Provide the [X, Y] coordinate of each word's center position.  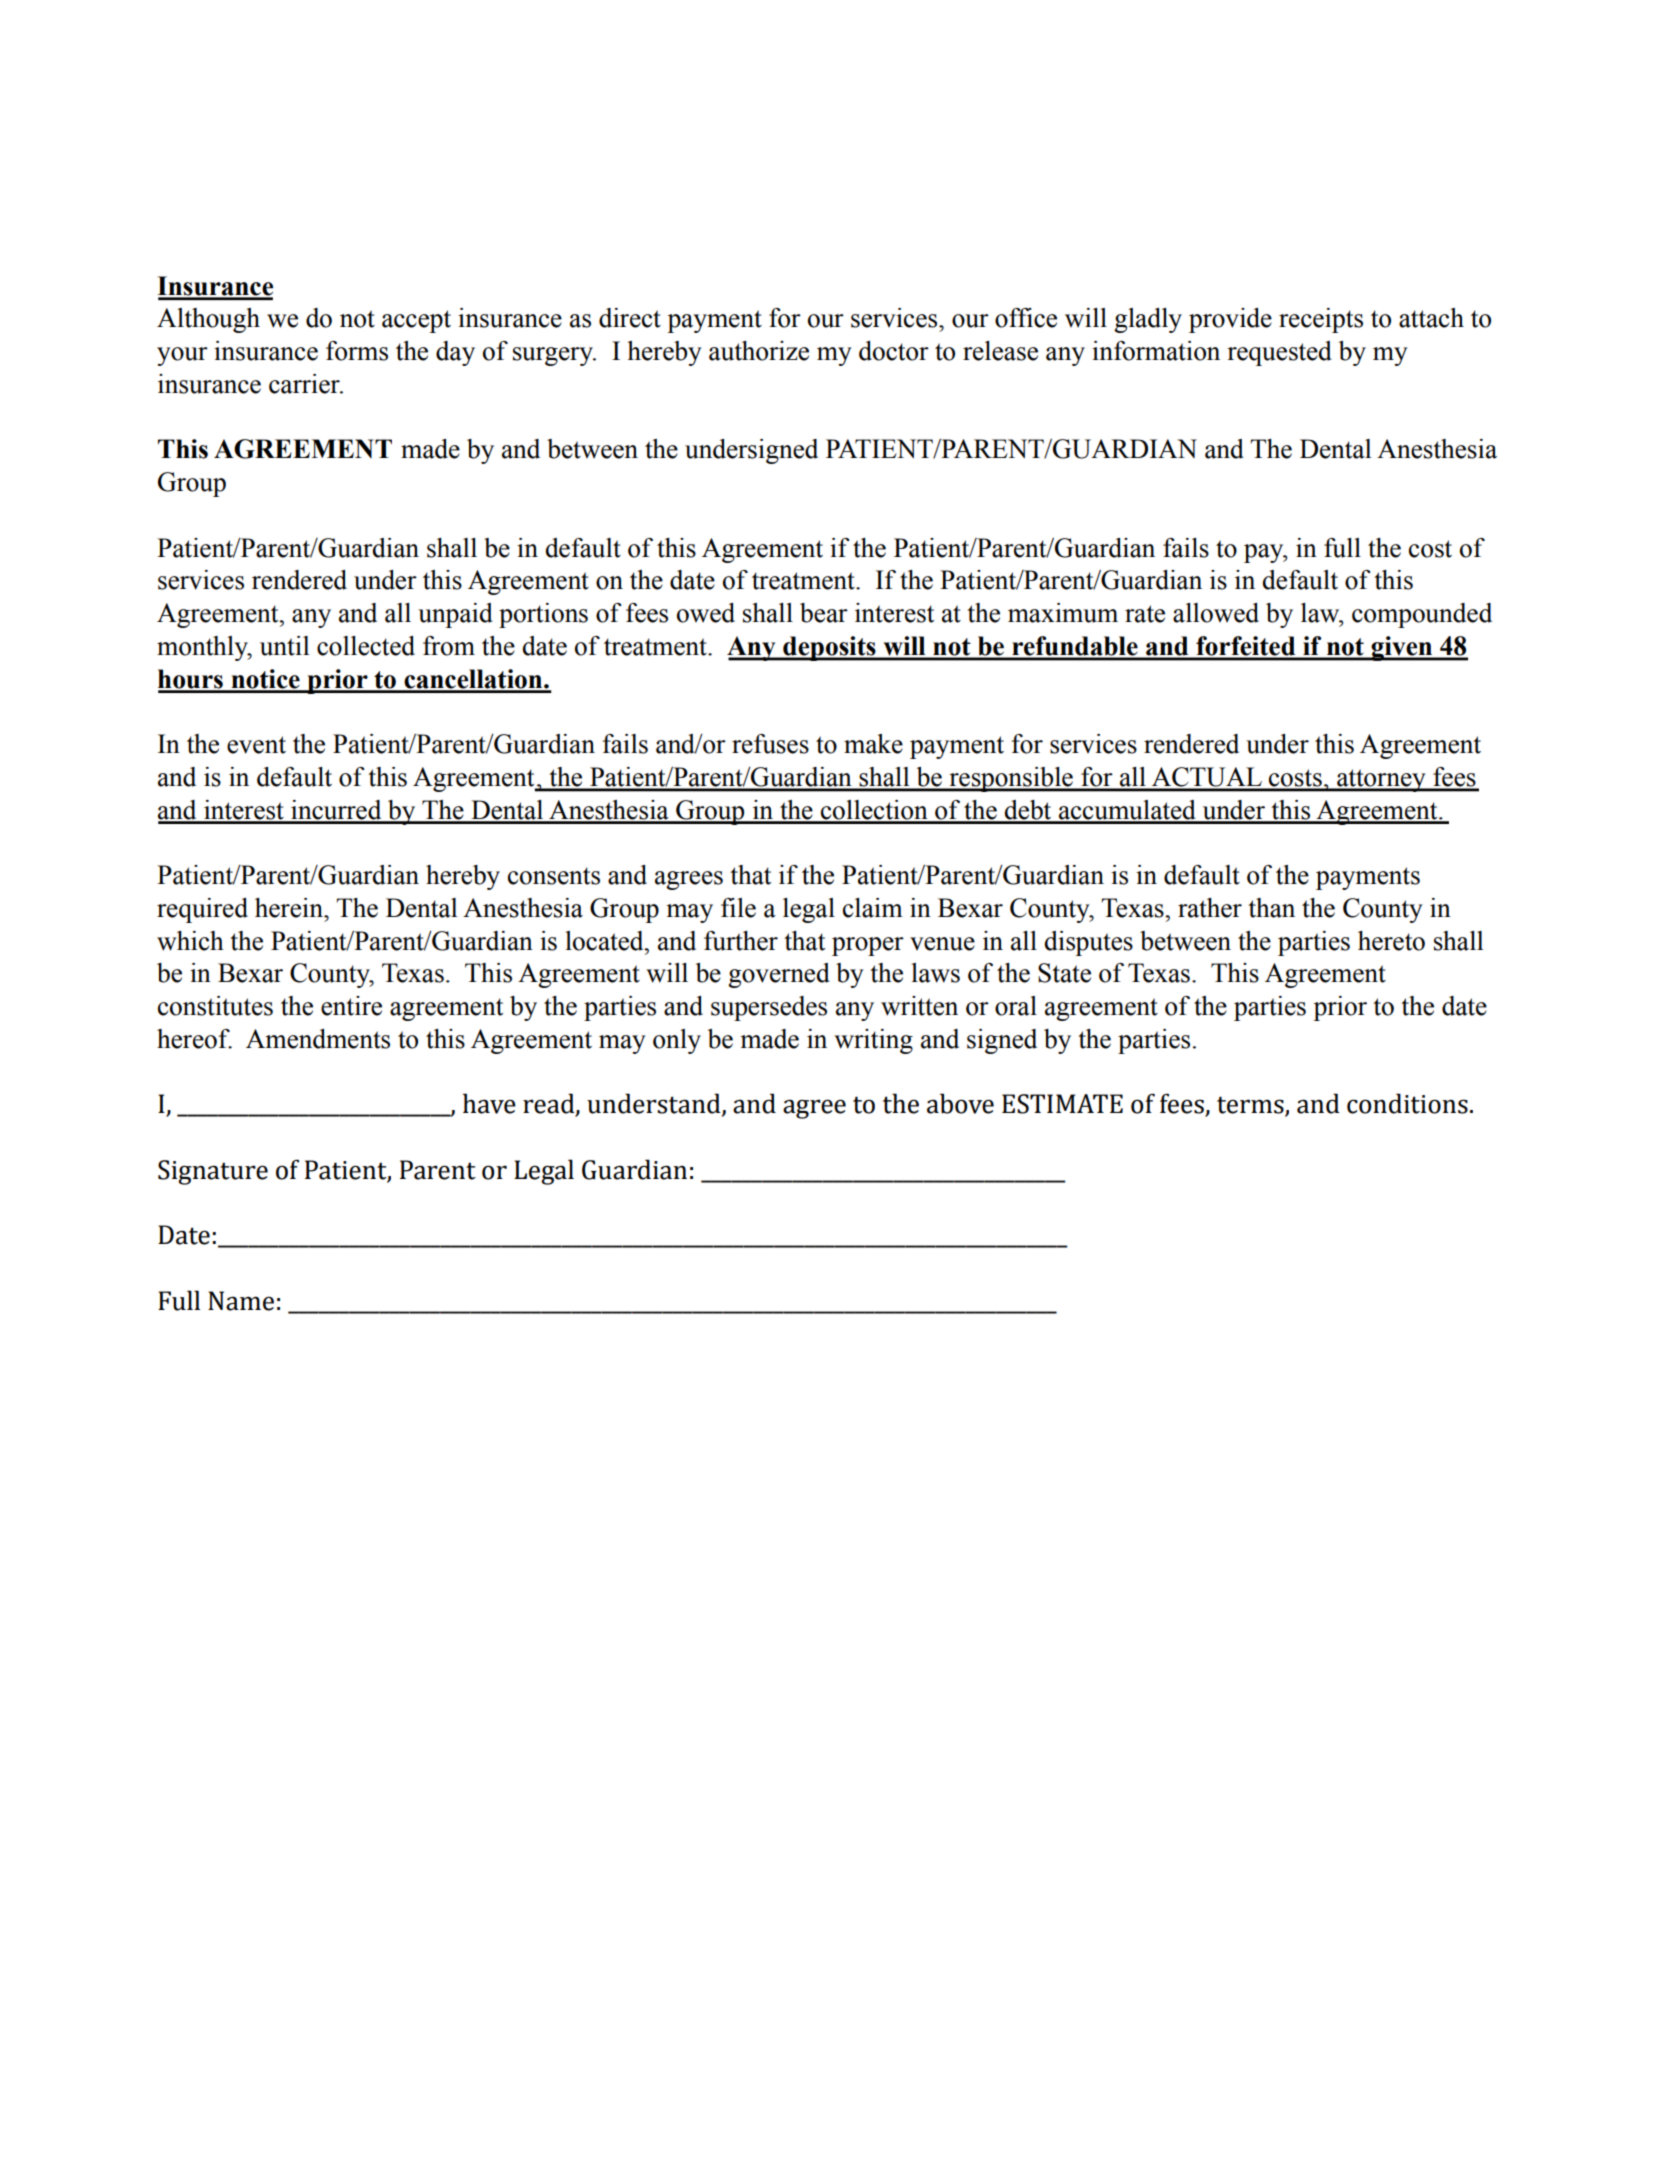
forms [357, 351]
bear [824, 613]
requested [1279, 353]
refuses [770, 744]
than [1271, 908]
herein [290, 908]
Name [241, 1301]
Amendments [318, 1039]
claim [873, 908]
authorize [759, 351]
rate [1145, 614]
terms [1251, 1106]
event [256, 745]
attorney [1381, 780]
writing [873, 1041]
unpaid [455, 615]
